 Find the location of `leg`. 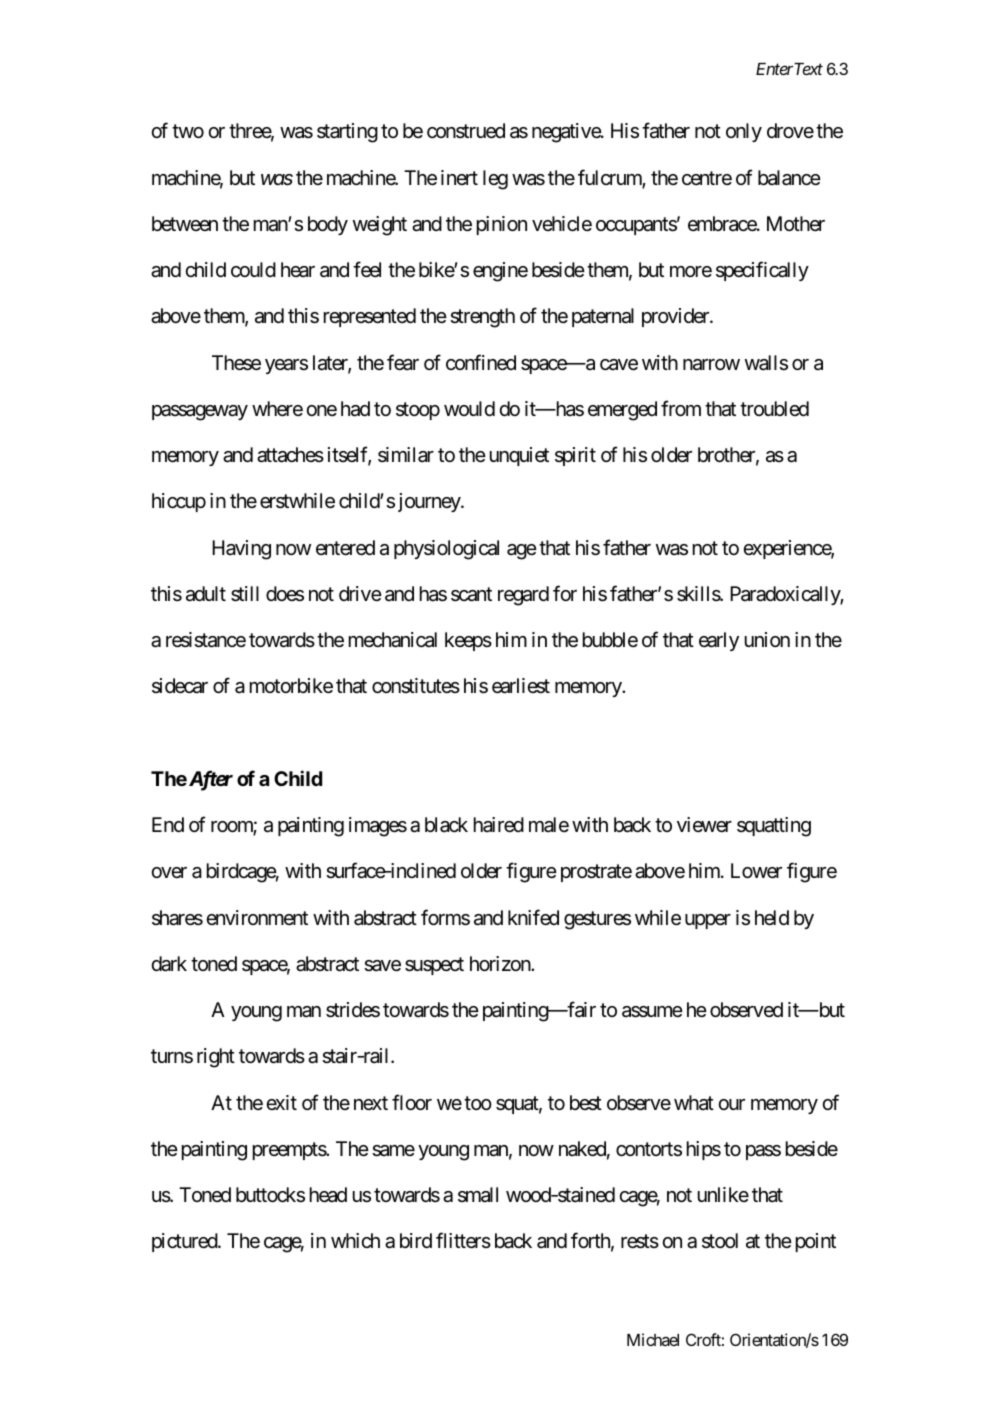

leg is located at coordinates (495, 180).
